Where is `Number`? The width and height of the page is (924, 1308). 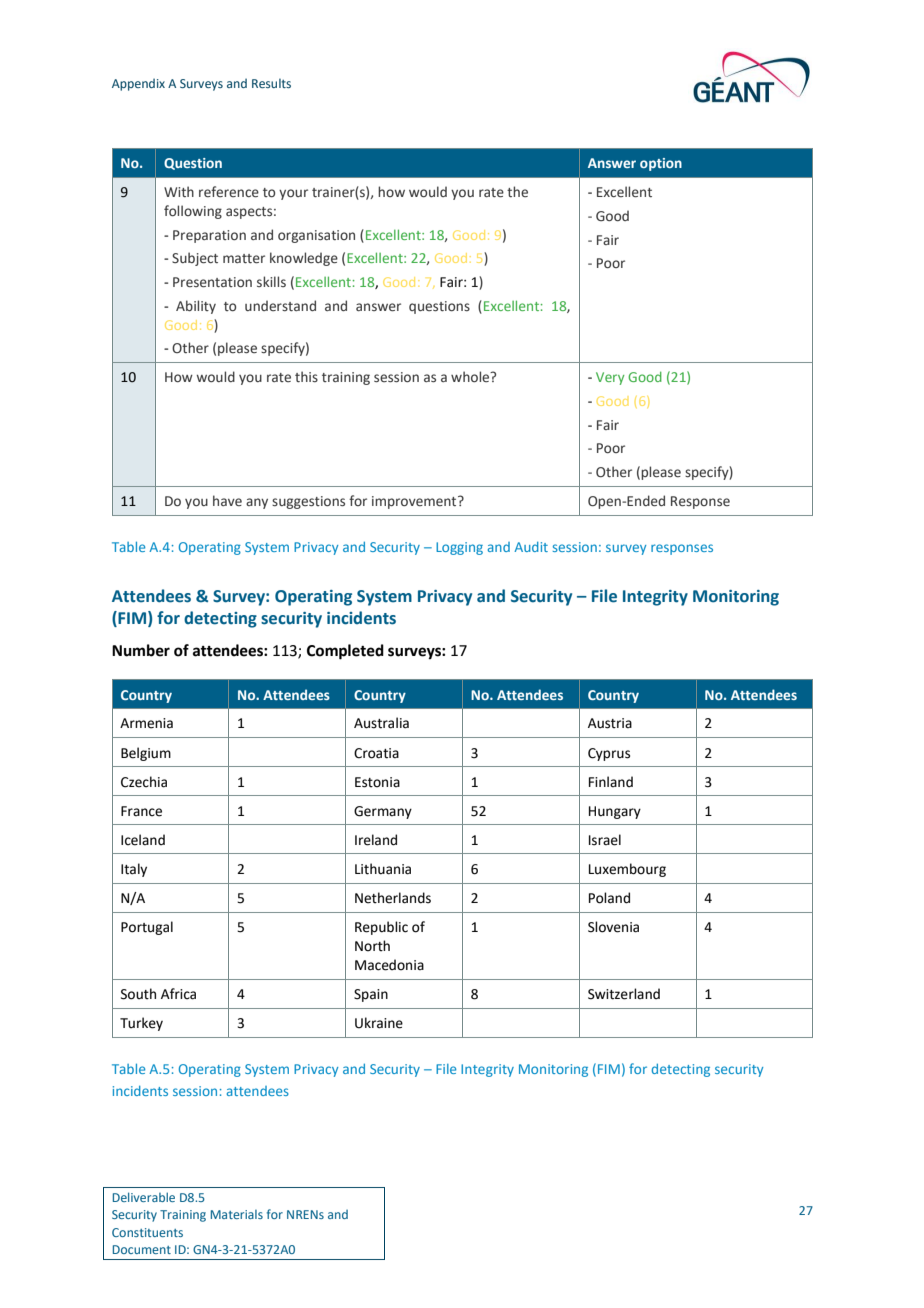 Number is located at coordinates (141, 650).
